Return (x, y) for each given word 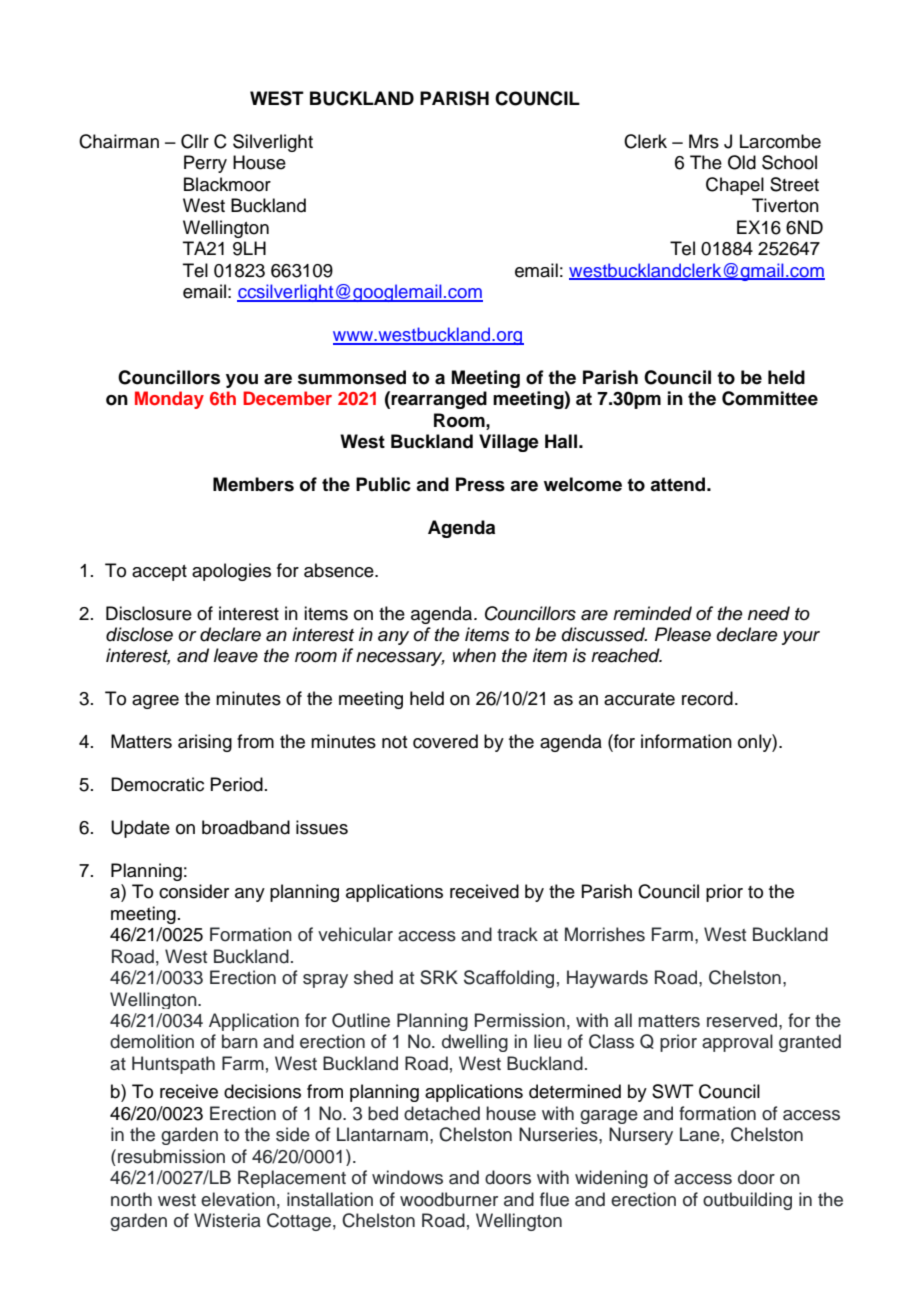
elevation (238, 1199)
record (707, 698)
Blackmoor (227, 184)
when (474, 655)
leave (236, 655)
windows (407, 1177)
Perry (205, 164)
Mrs (704, 141)
